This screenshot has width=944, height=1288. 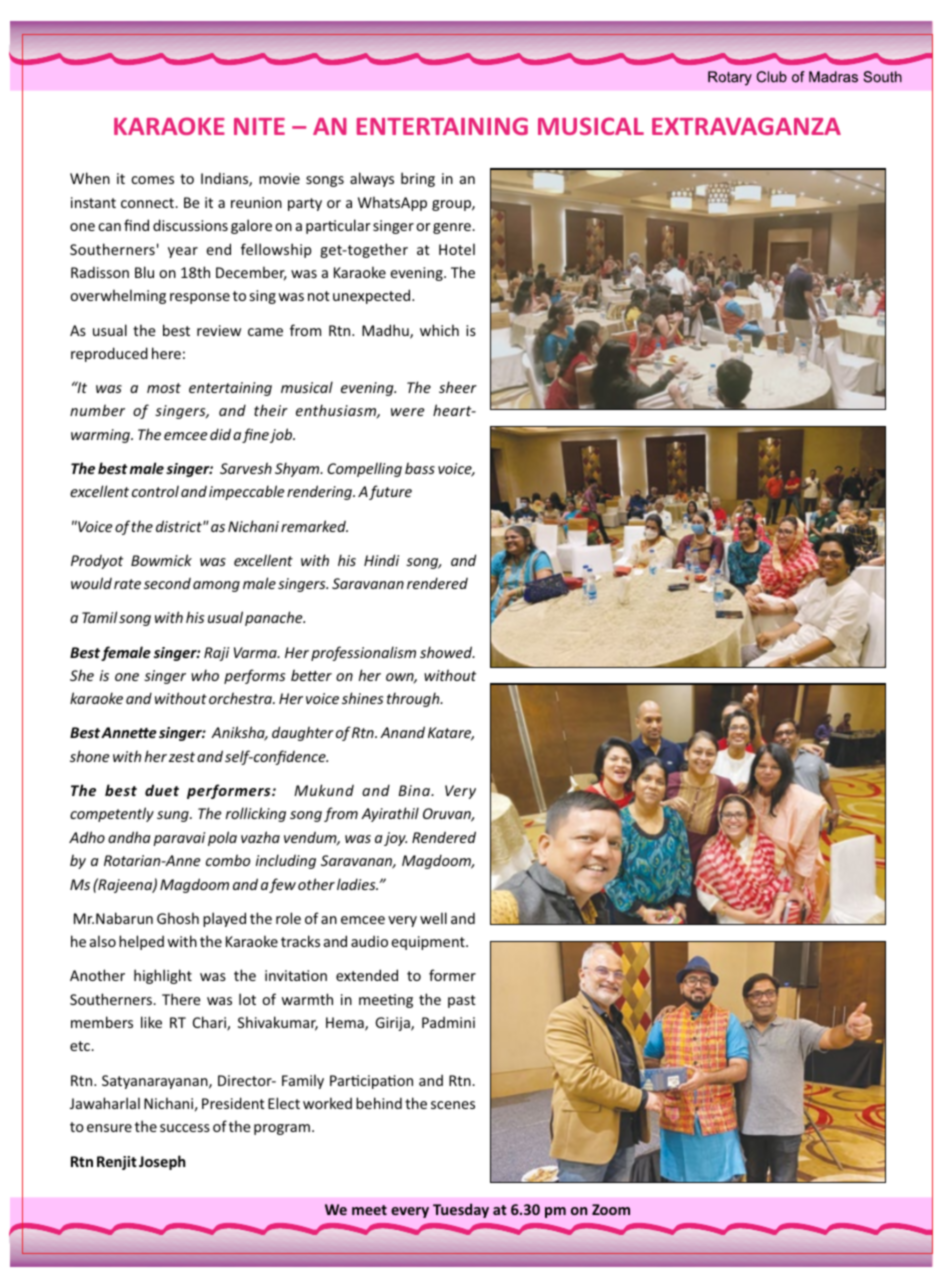 What do you see at coordinates (418, 179) in the screenshot?
I see `bring` at bounding box center [418, 179].
